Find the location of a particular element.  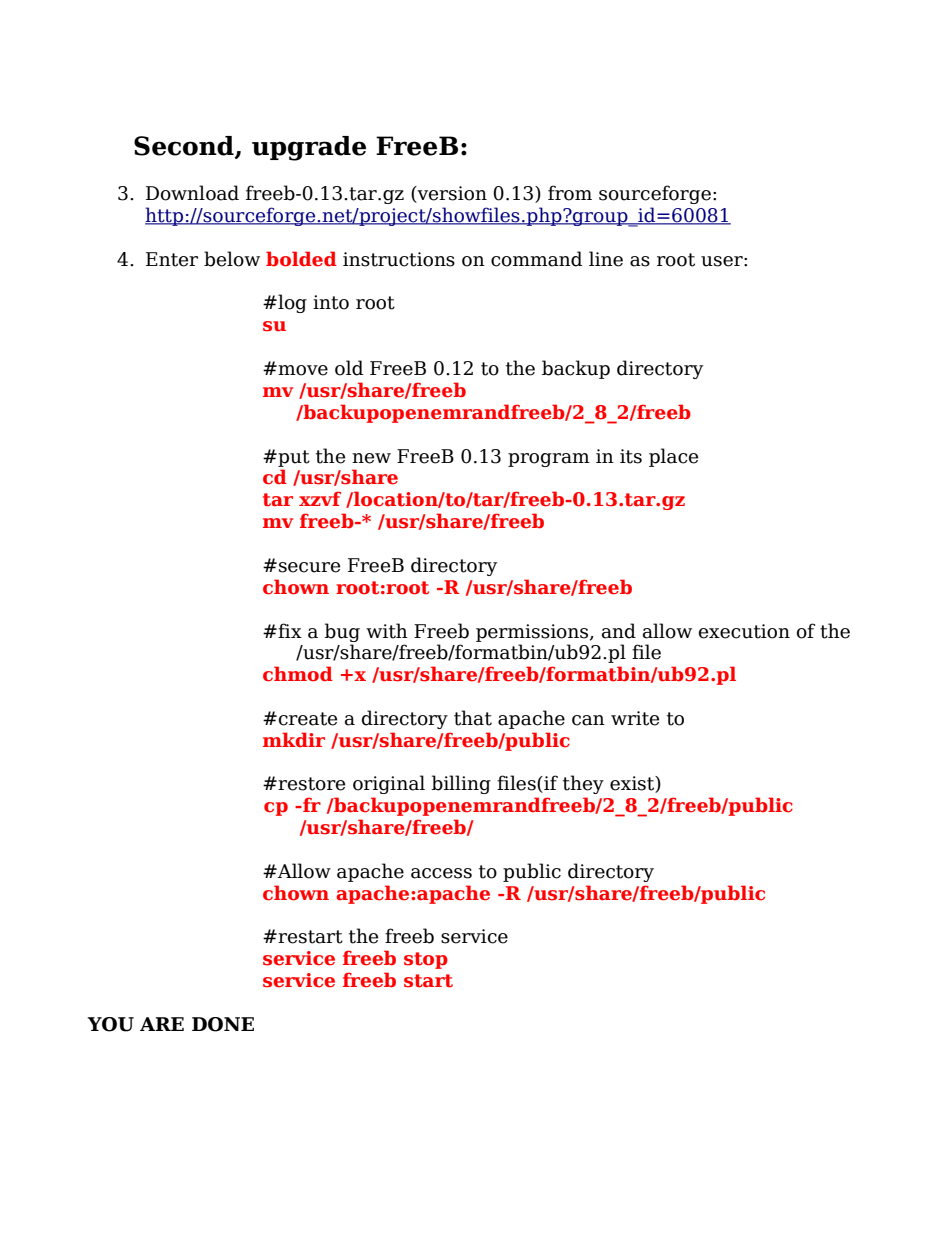

fix is located at coordinates (289, 630).
